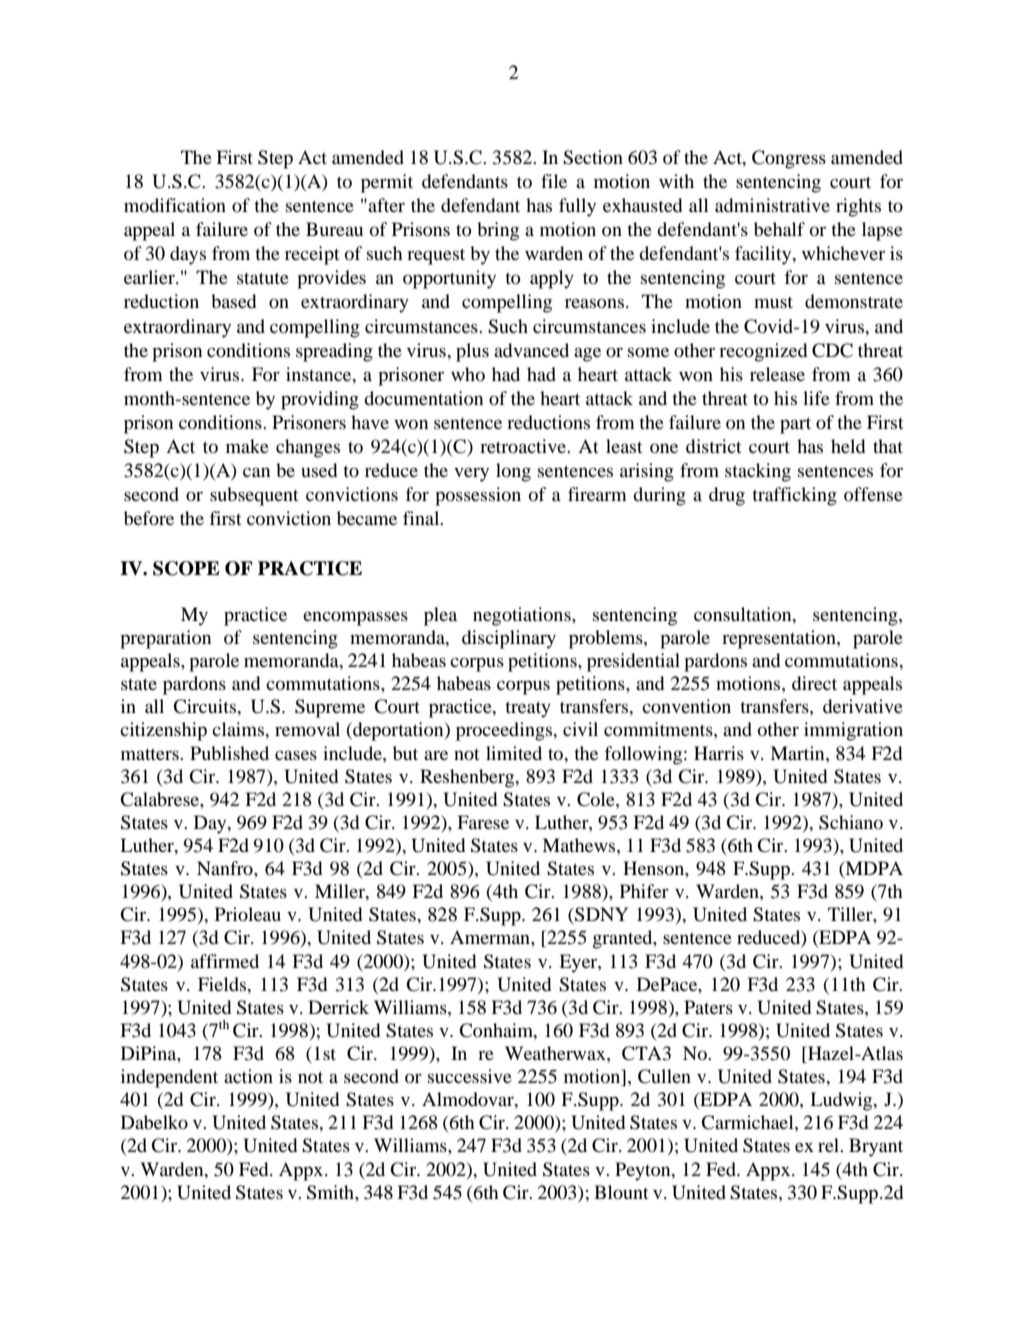  Describe the element at coordinates (621, 1192) in the image. I see `Blount` at that location.
